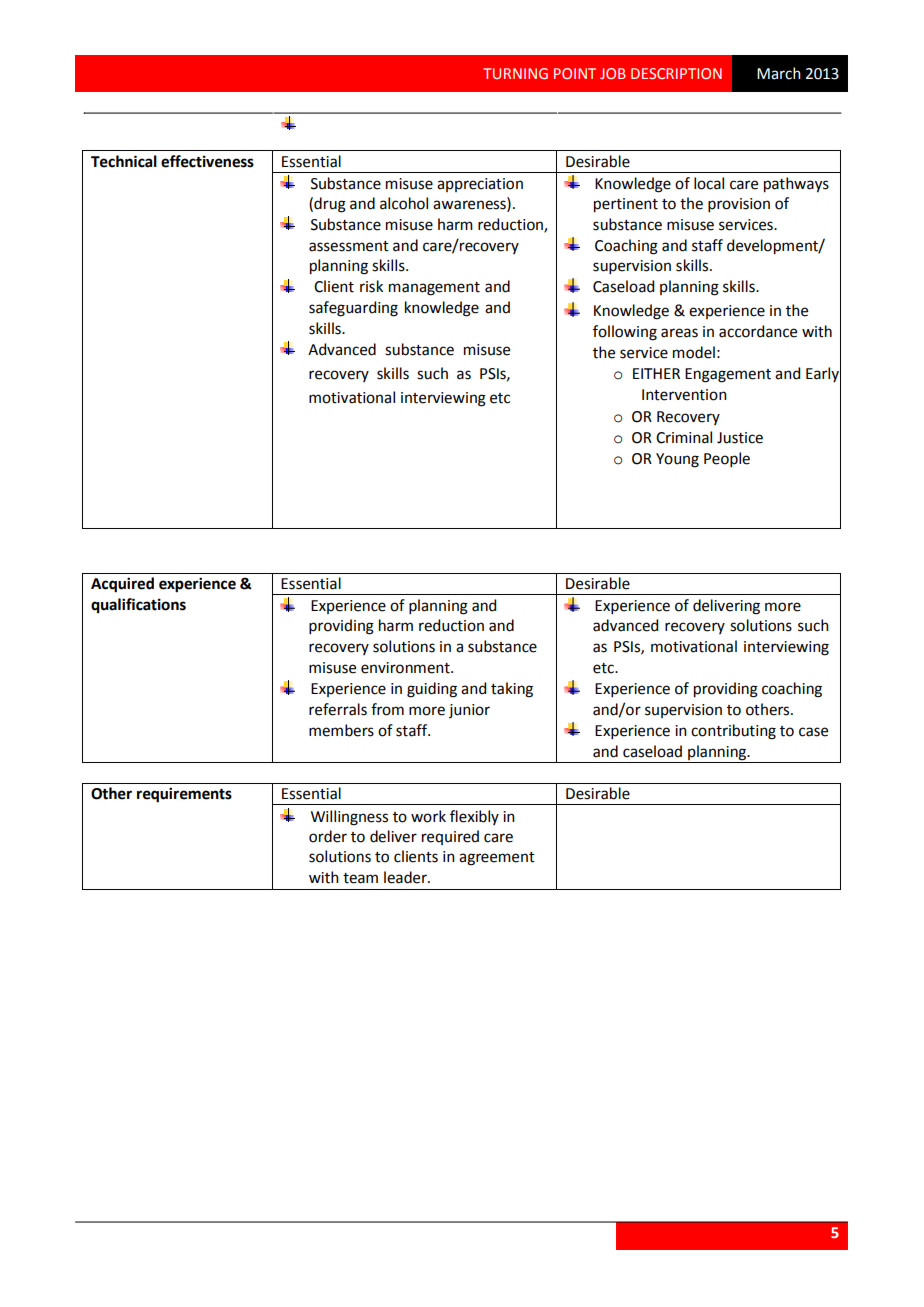 The width and height of the image is (924, 1307). What do you see at coordinates (406, 668) in the image?
I see `environment` at bounding box center [406, 668].
